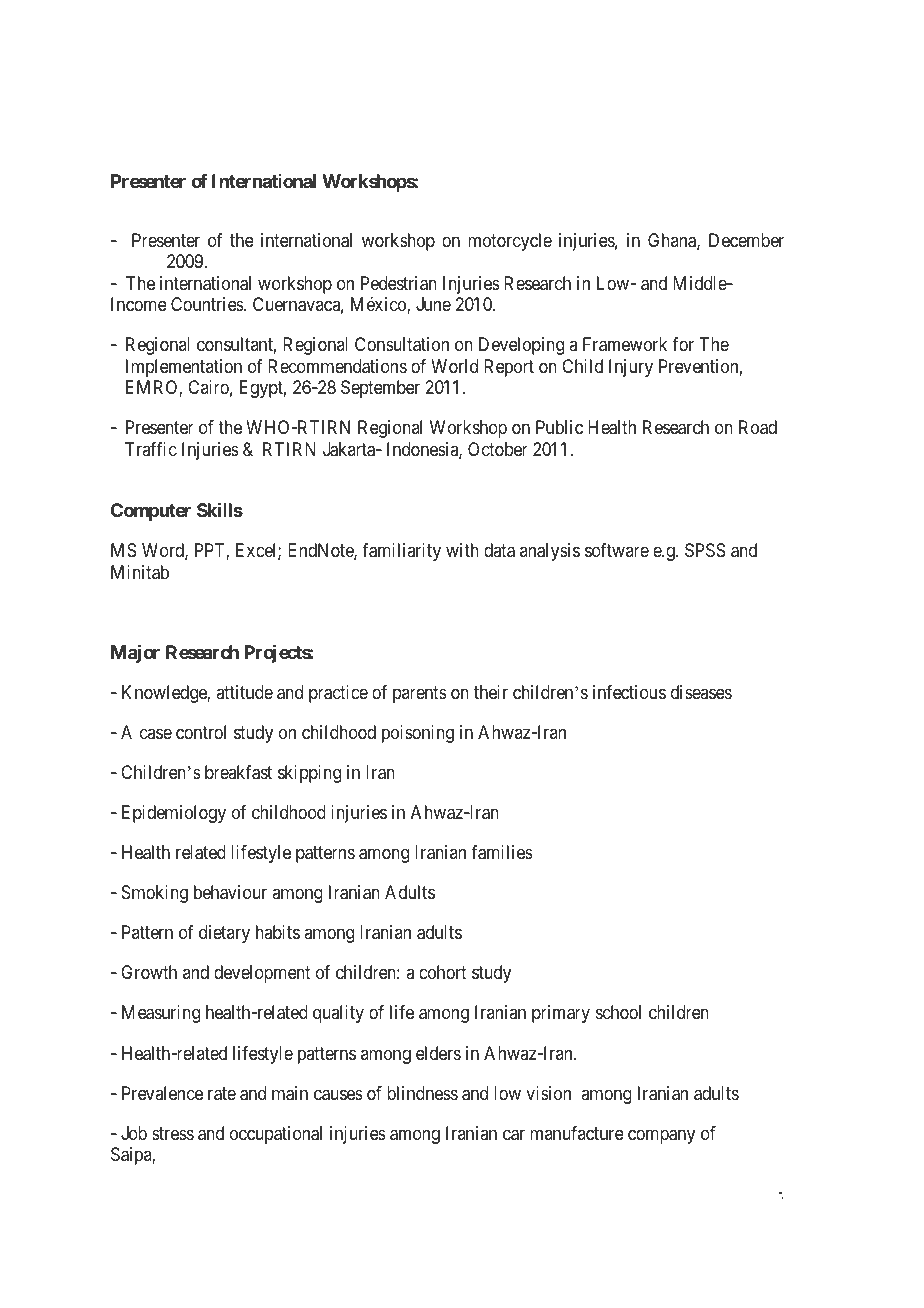 This image has height=1308, width=924. I want to click on December, so click(746, 240).
